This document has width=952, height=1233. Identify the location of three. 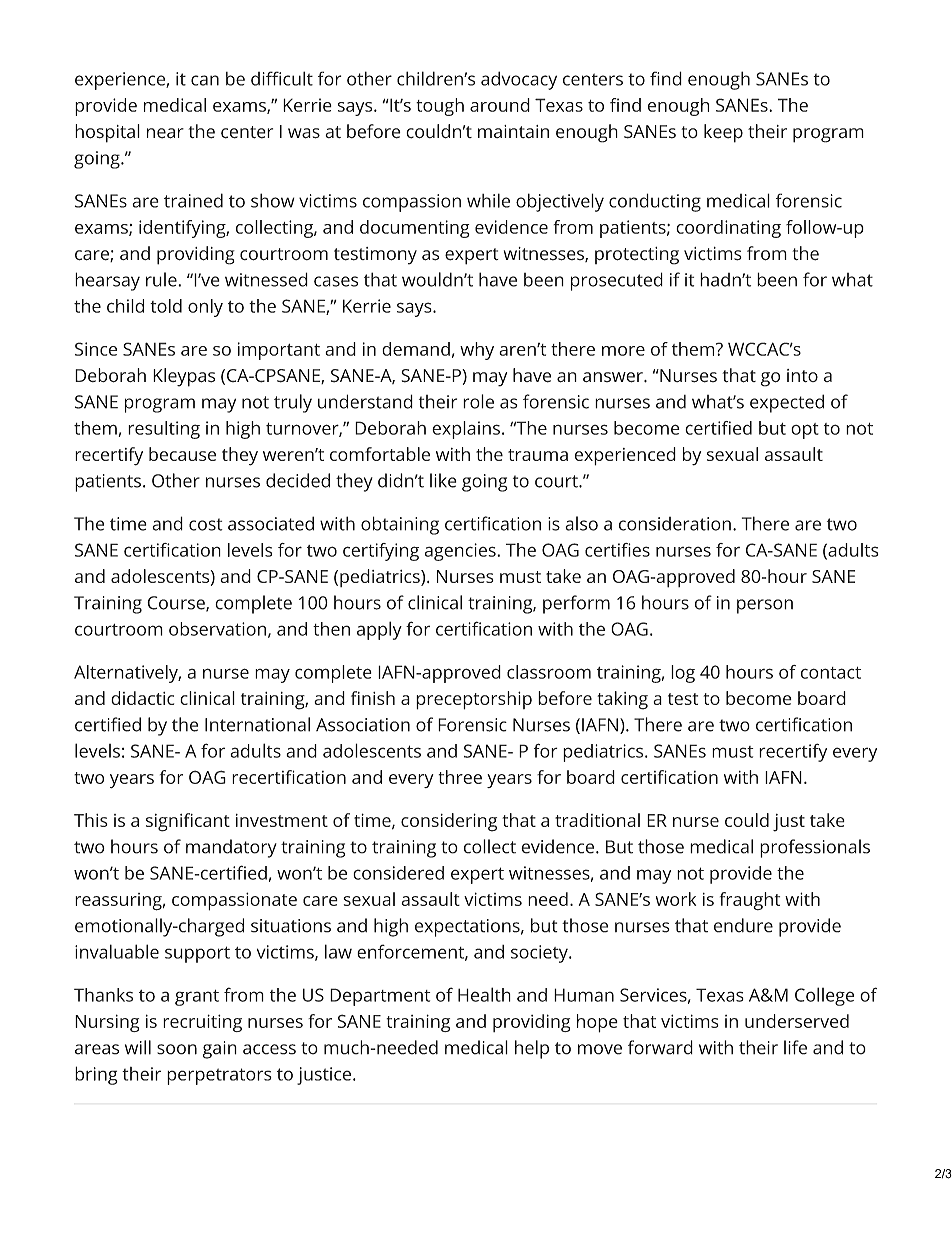
(460, 777).
